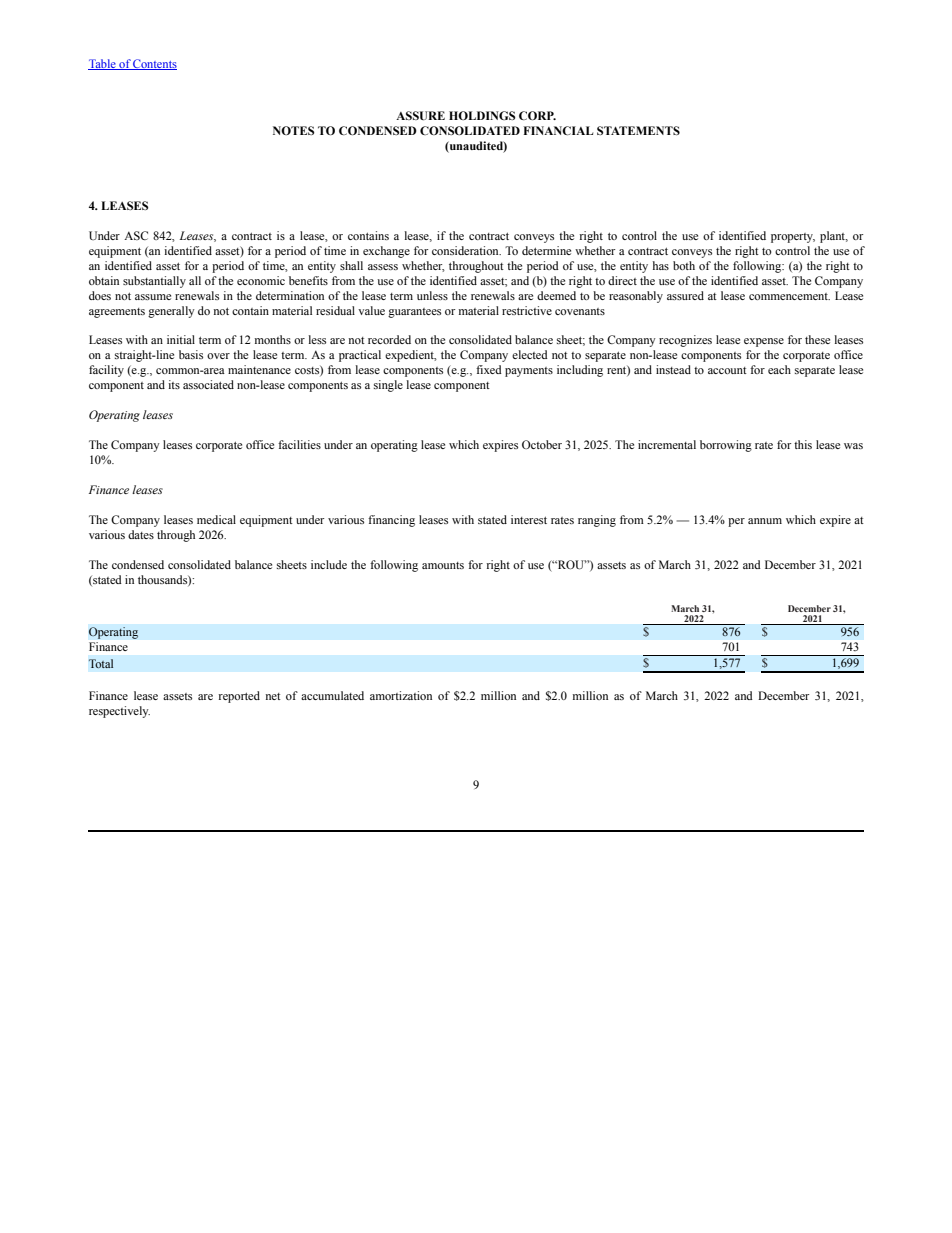 The height and width of the screenshot is (1233, 952). Describe the element at coordinates (638, 130) in the screenshot. I see `STATEMENTS` at that location.
